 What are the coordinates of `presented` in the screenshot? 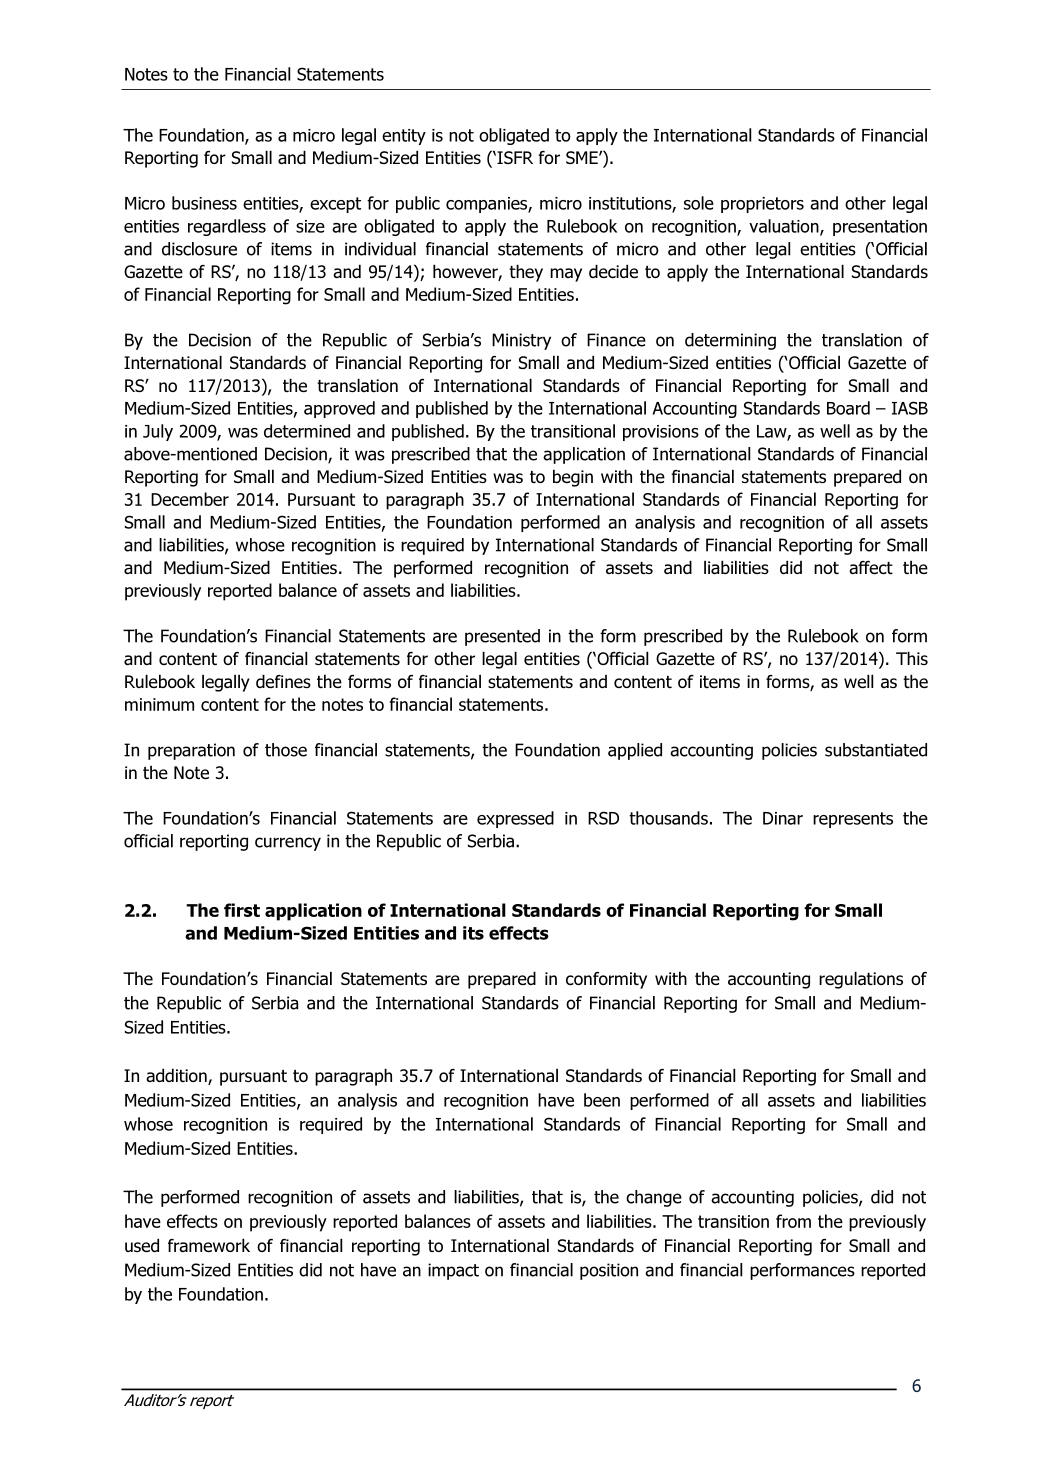 It's located at (502, 637).
